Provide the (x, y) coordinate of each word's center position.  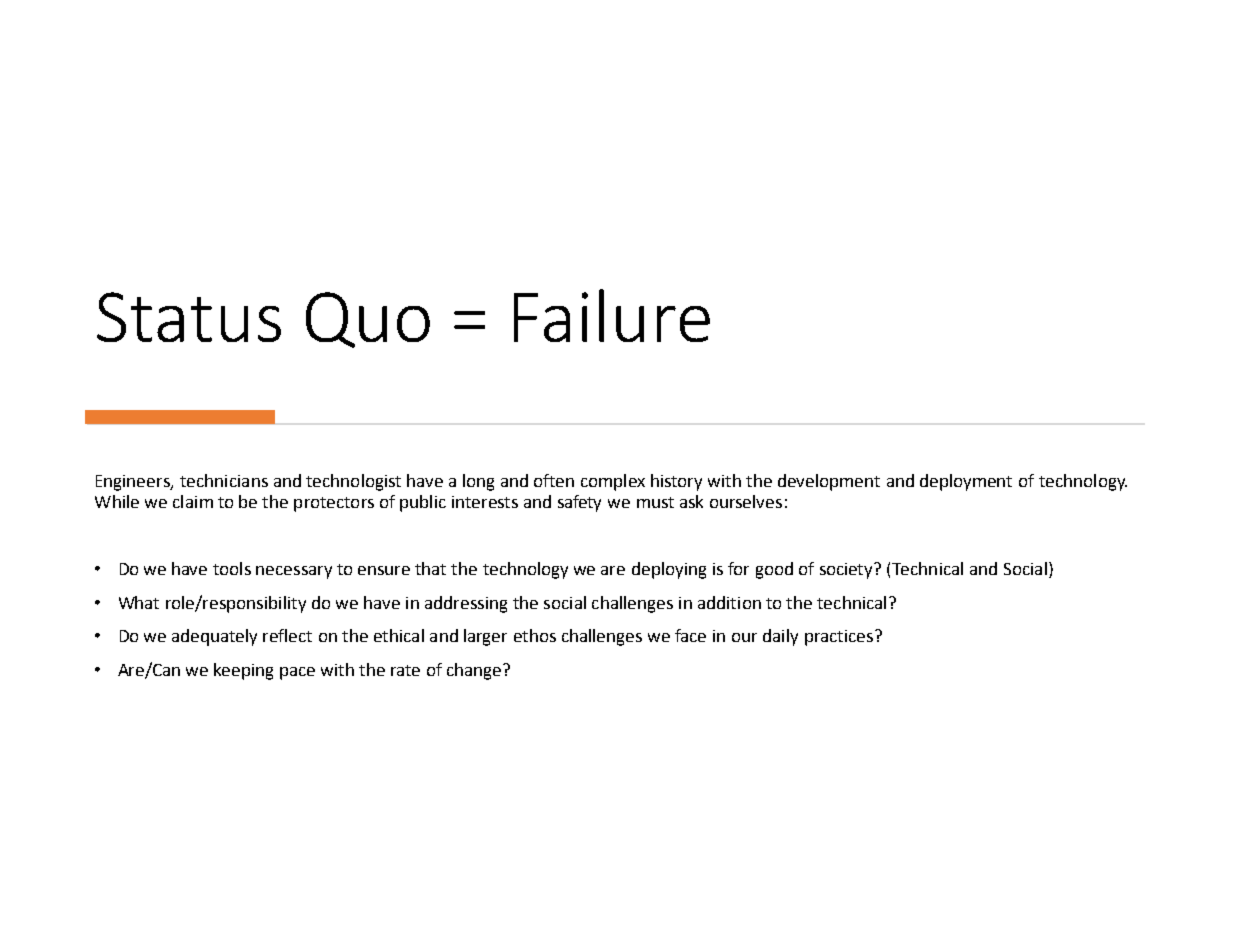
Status (189, 317)
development (829, 482)
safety (579, 503)
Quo (368, 320)
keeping (243, 671)
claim (193, 501)
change (475, 671)
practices (839, 638)
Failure (612, 315)
